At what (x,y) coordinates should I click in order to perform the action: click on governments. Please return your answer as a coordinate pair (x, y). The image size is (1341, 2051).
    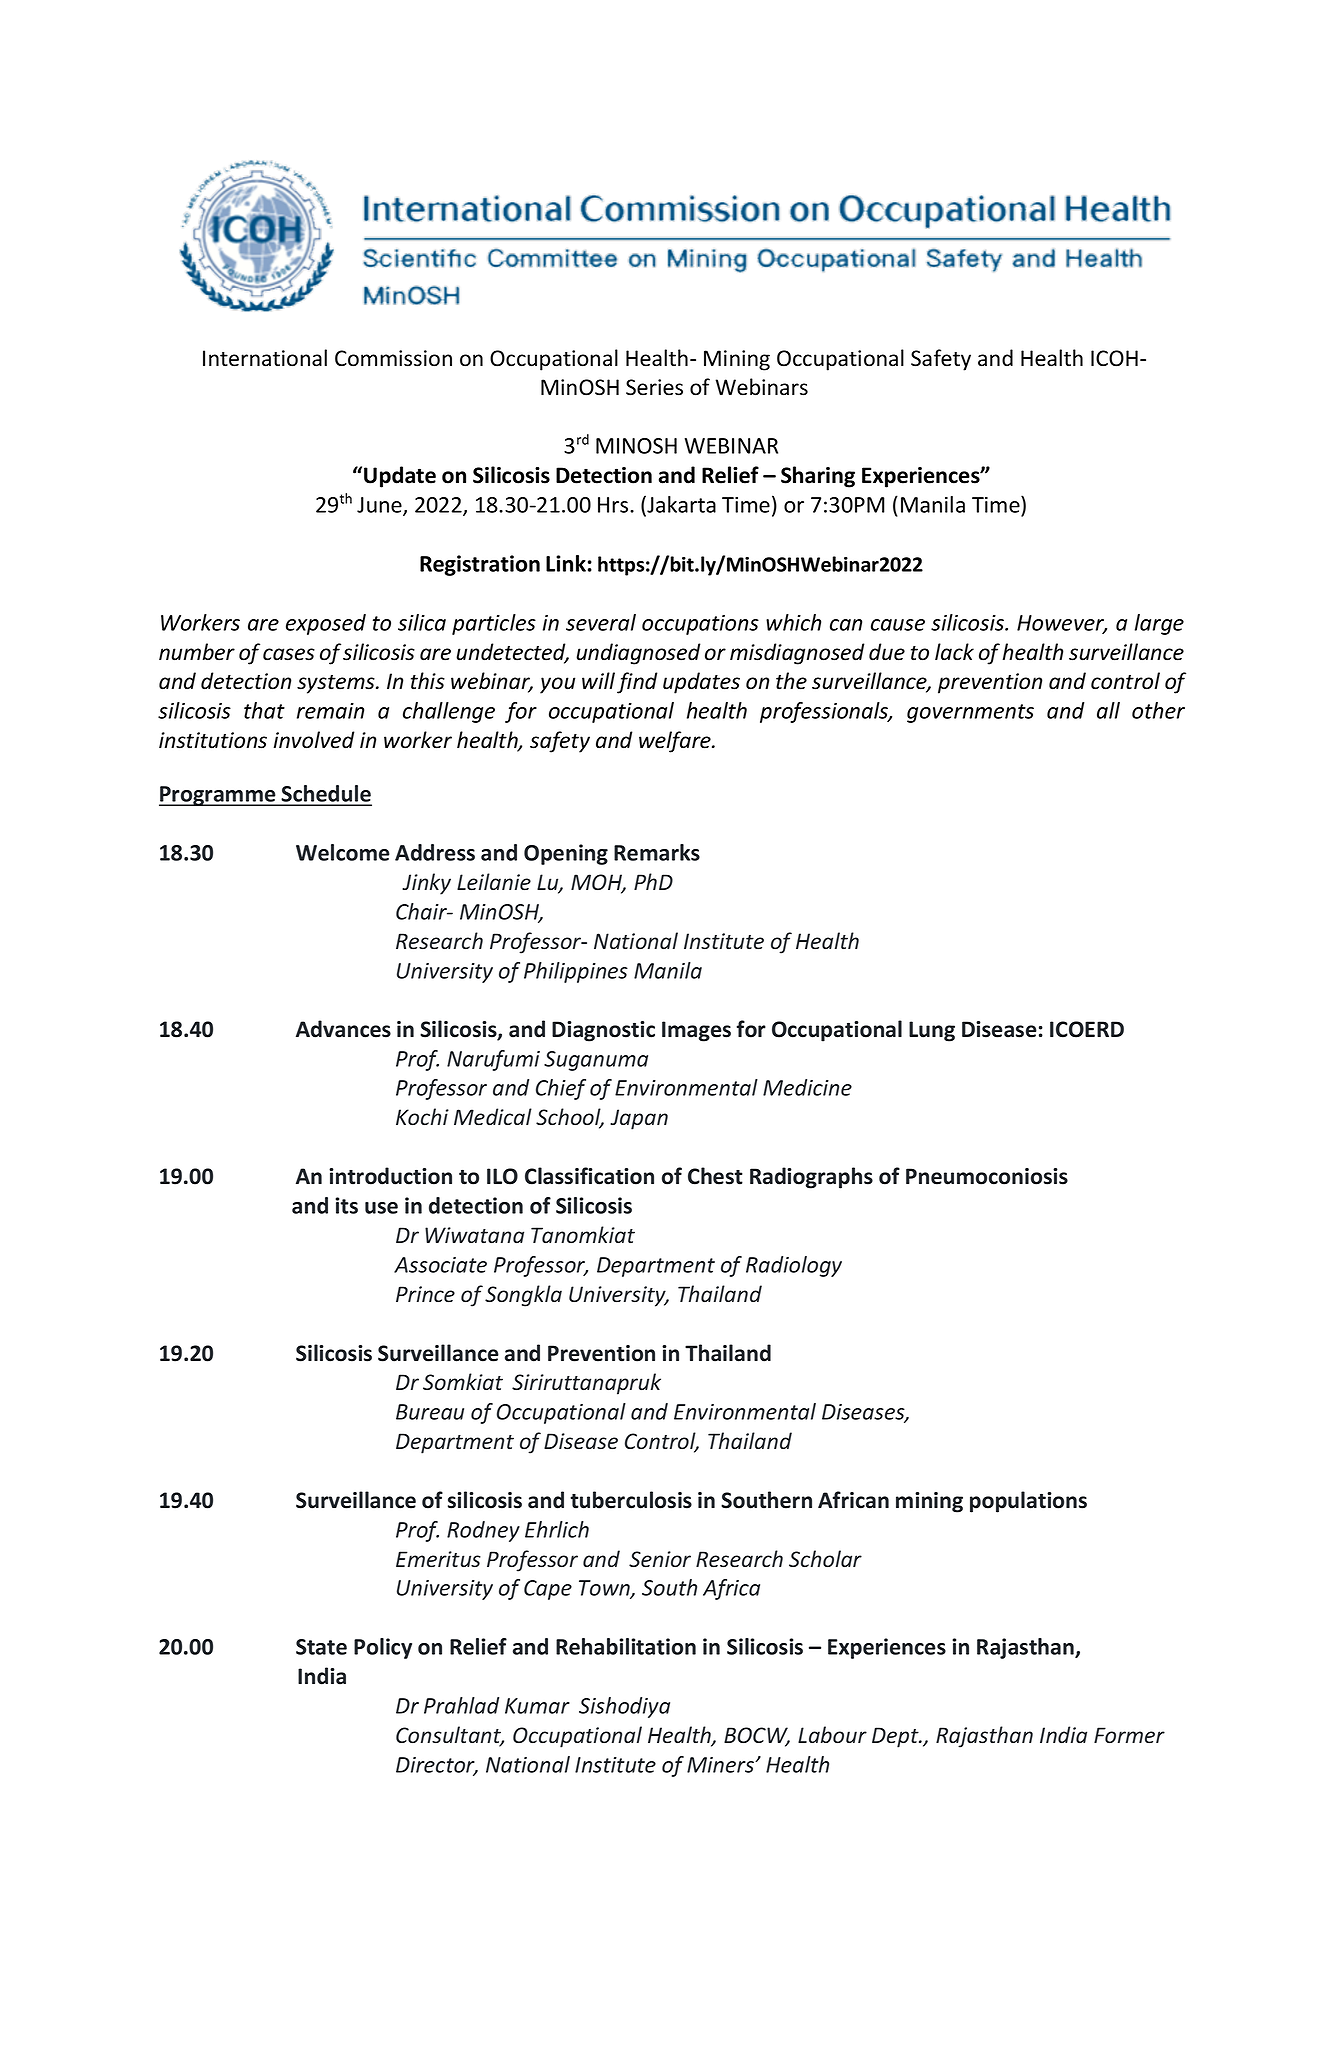
    Looking at the image, I should click on (970, 713).
